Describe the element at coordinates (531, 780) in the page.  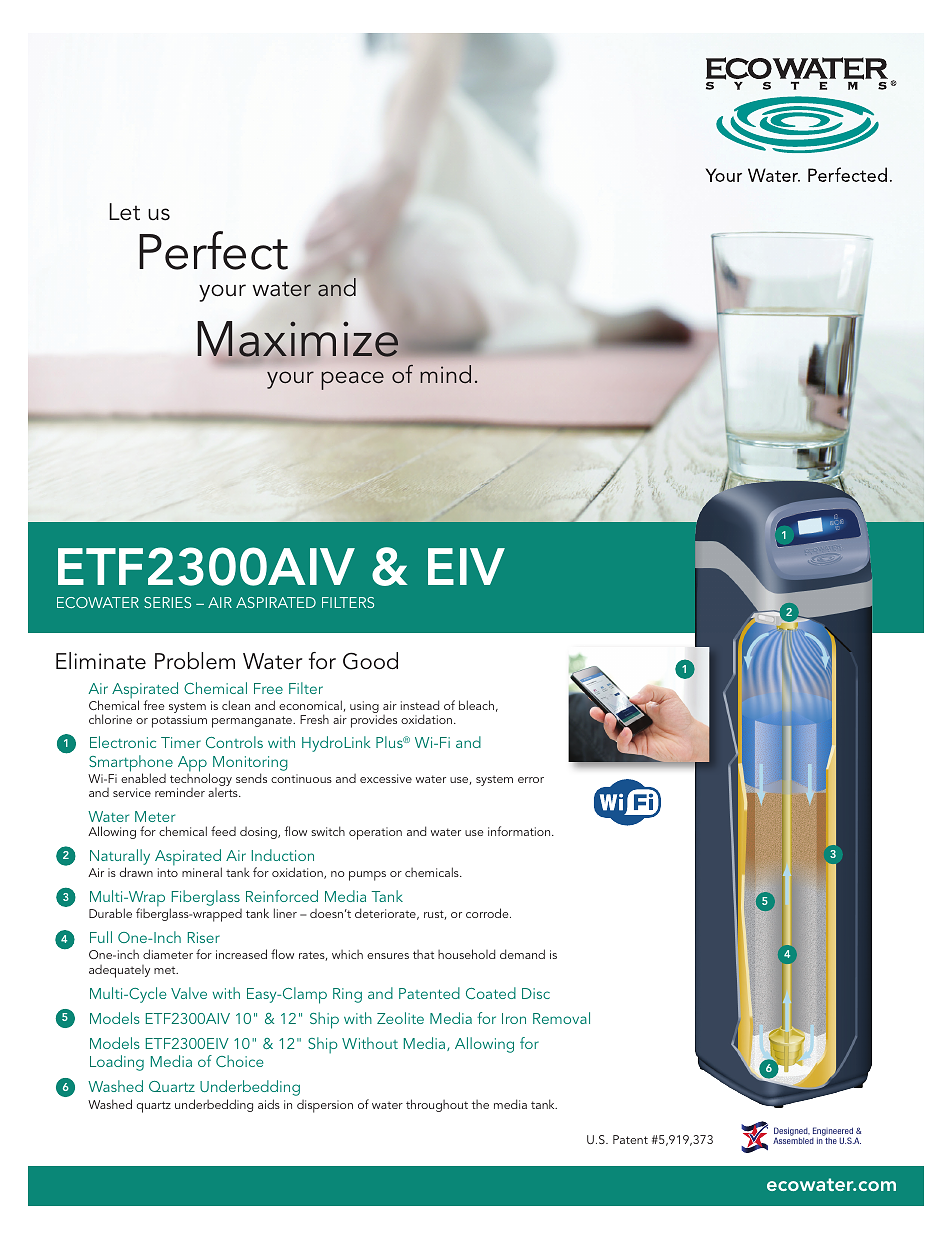
I see `error` at that location.
